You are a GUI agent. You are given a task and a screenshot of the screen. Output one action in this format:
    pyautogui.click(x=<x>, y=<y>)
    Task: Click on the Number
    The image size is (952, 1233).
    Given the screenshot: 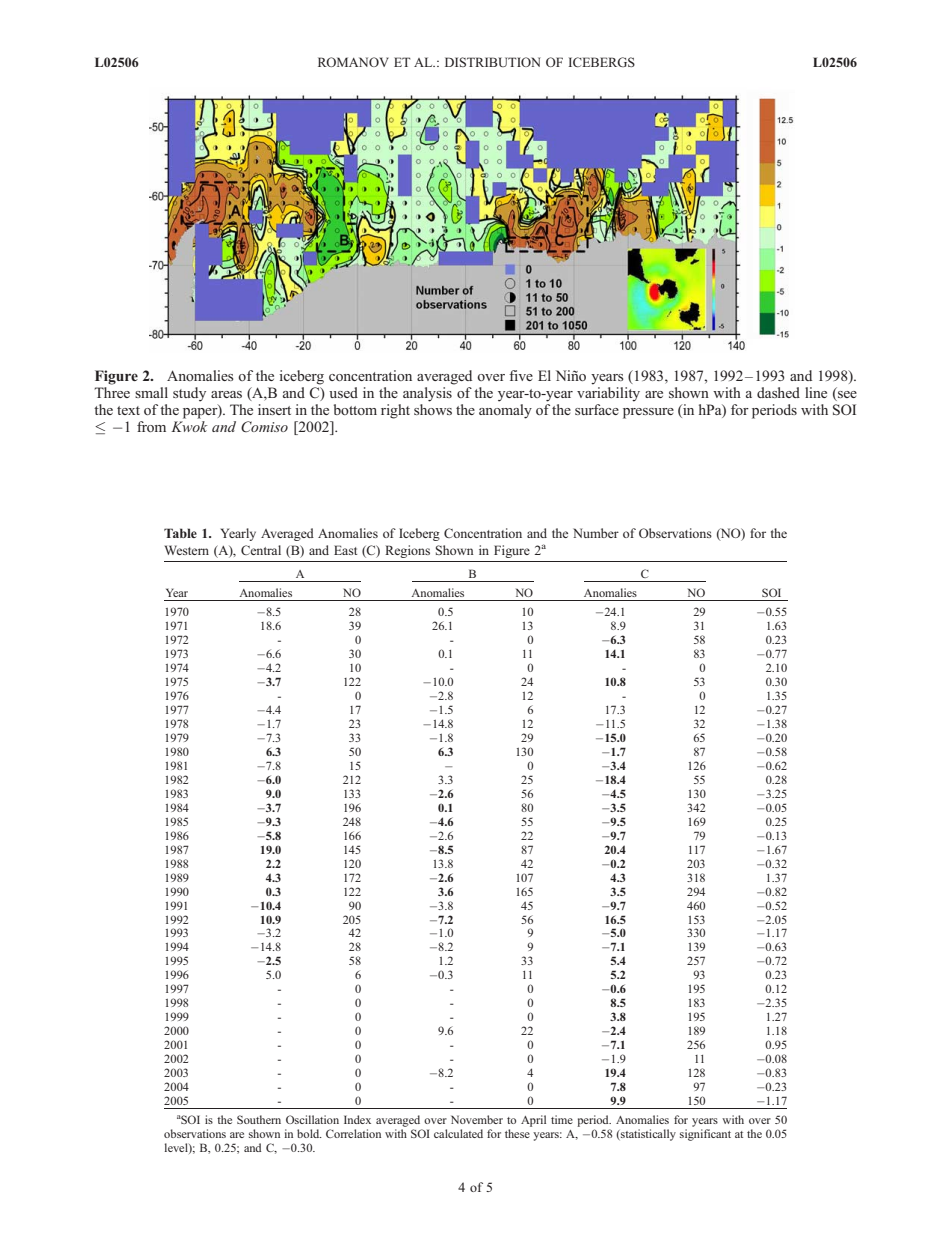 What is the action you would take?
    pyautogui.click(x=596, y=533)
